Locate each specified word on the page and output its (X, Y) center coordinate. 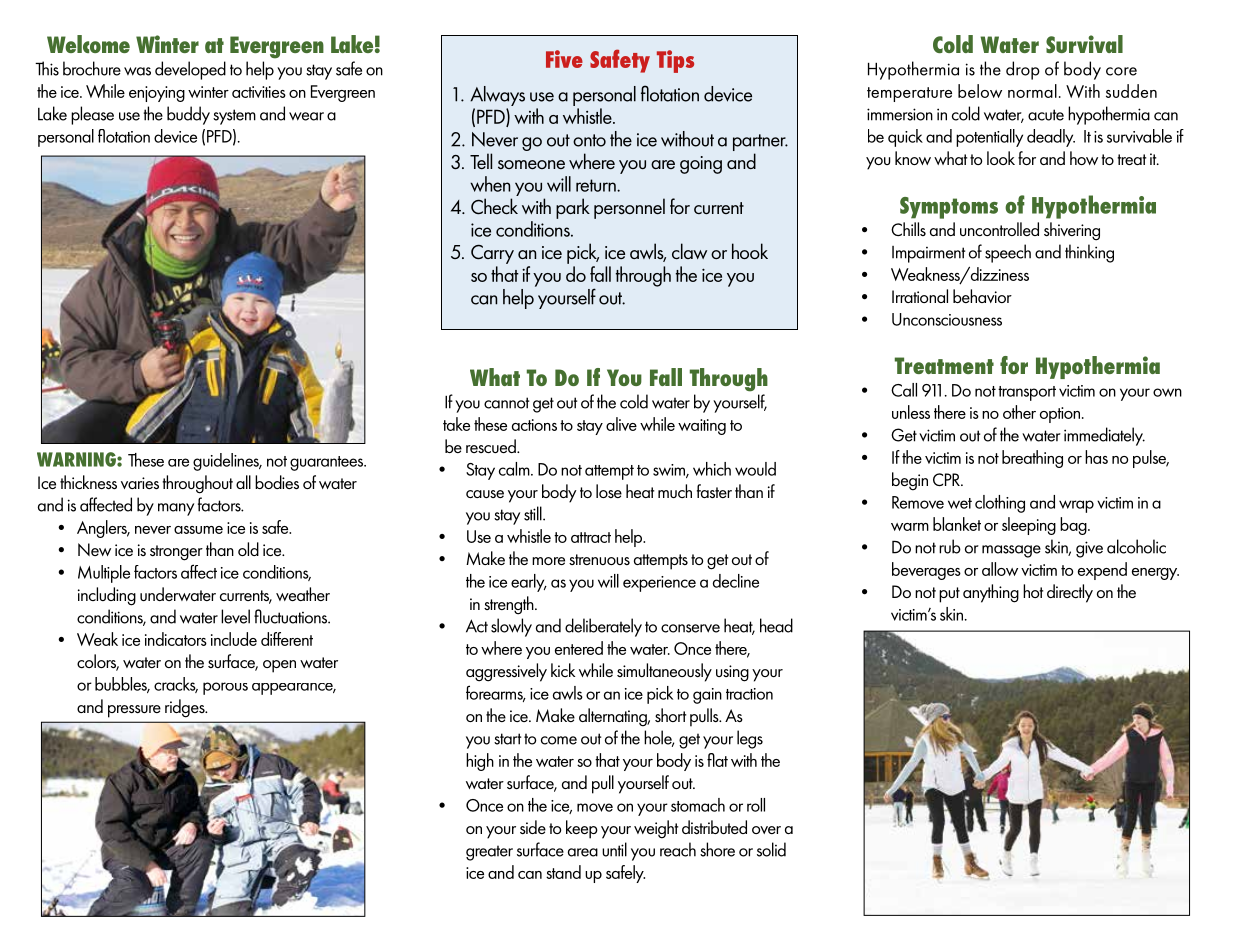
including (107, 596)
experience (659, 584)
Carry (492, 254)
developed (190, 70)
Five (564, 59)
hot (1033, 591)
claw (689, 251)
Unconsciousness (947, 319)
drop (1023, 70)
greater (489, 853)
